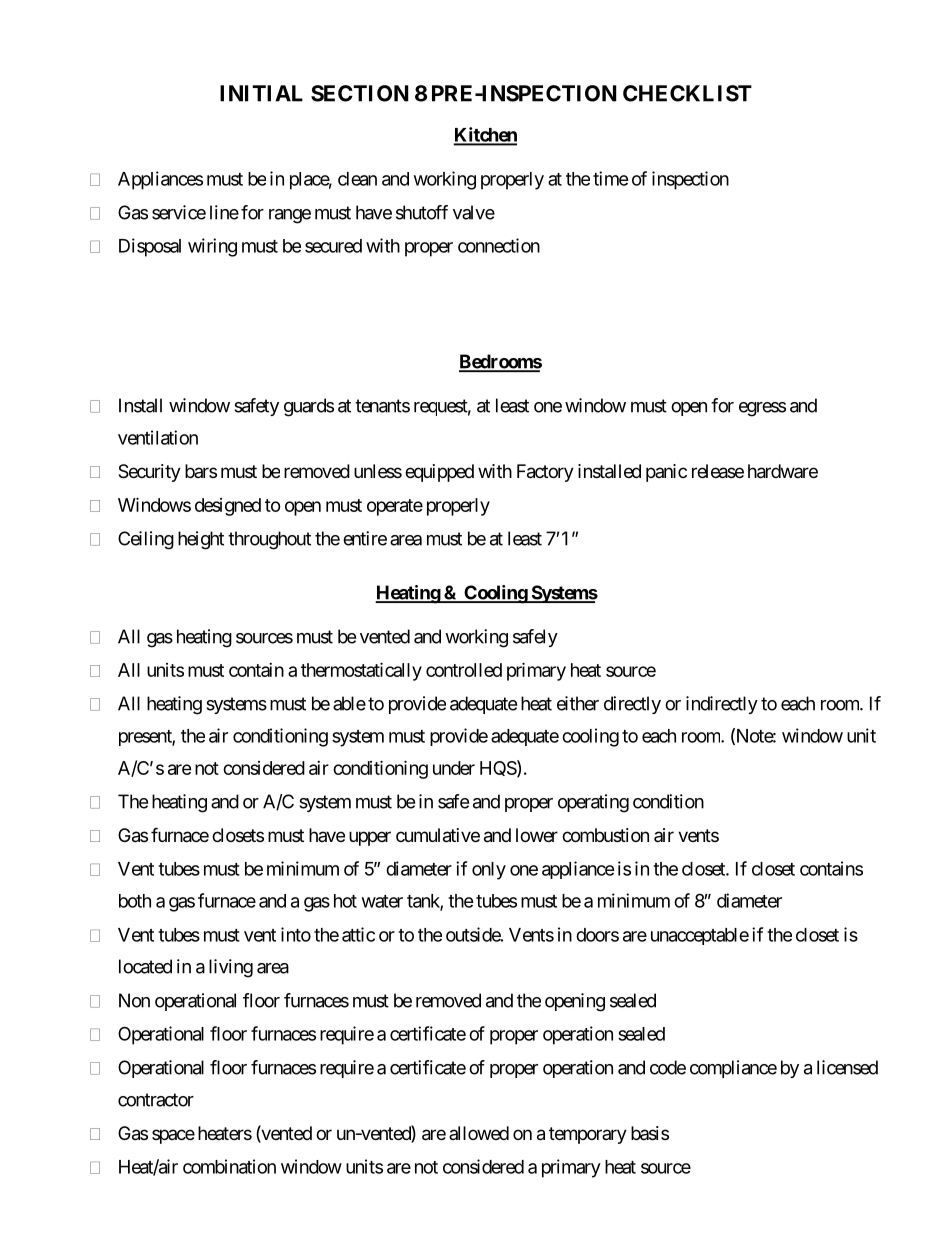  Describe the element at coordinates (261, 93) in the image. I see `INITIAL` at that location.
